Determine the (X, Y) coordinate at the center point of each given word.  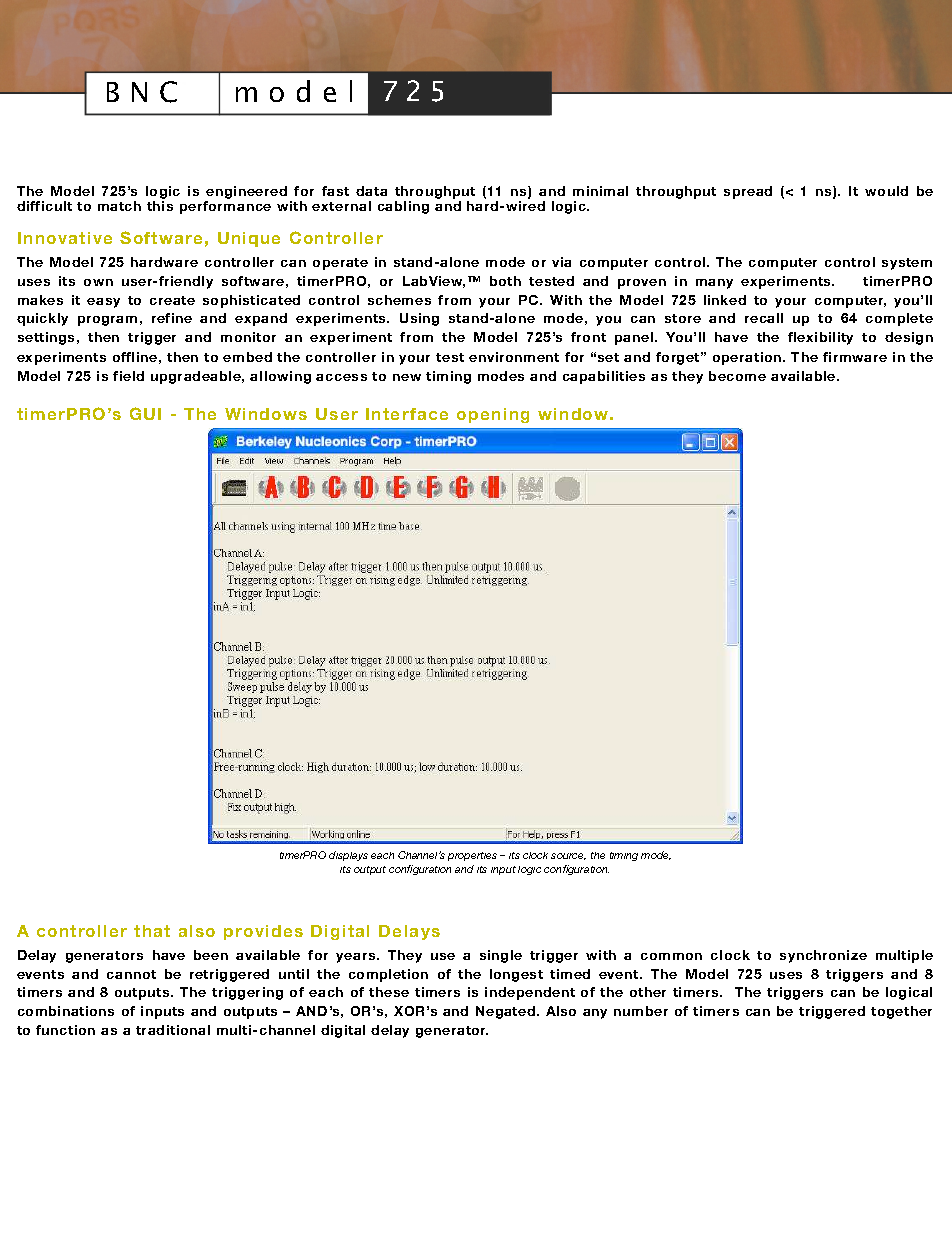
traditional (173, 1030)
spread (748, 192)
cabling (403, 207)
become (737, 376)
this (160, 206)
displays (348, 856)
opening (493, 415)
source (568, 856)
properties (472, 856)
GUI (145, 413)
